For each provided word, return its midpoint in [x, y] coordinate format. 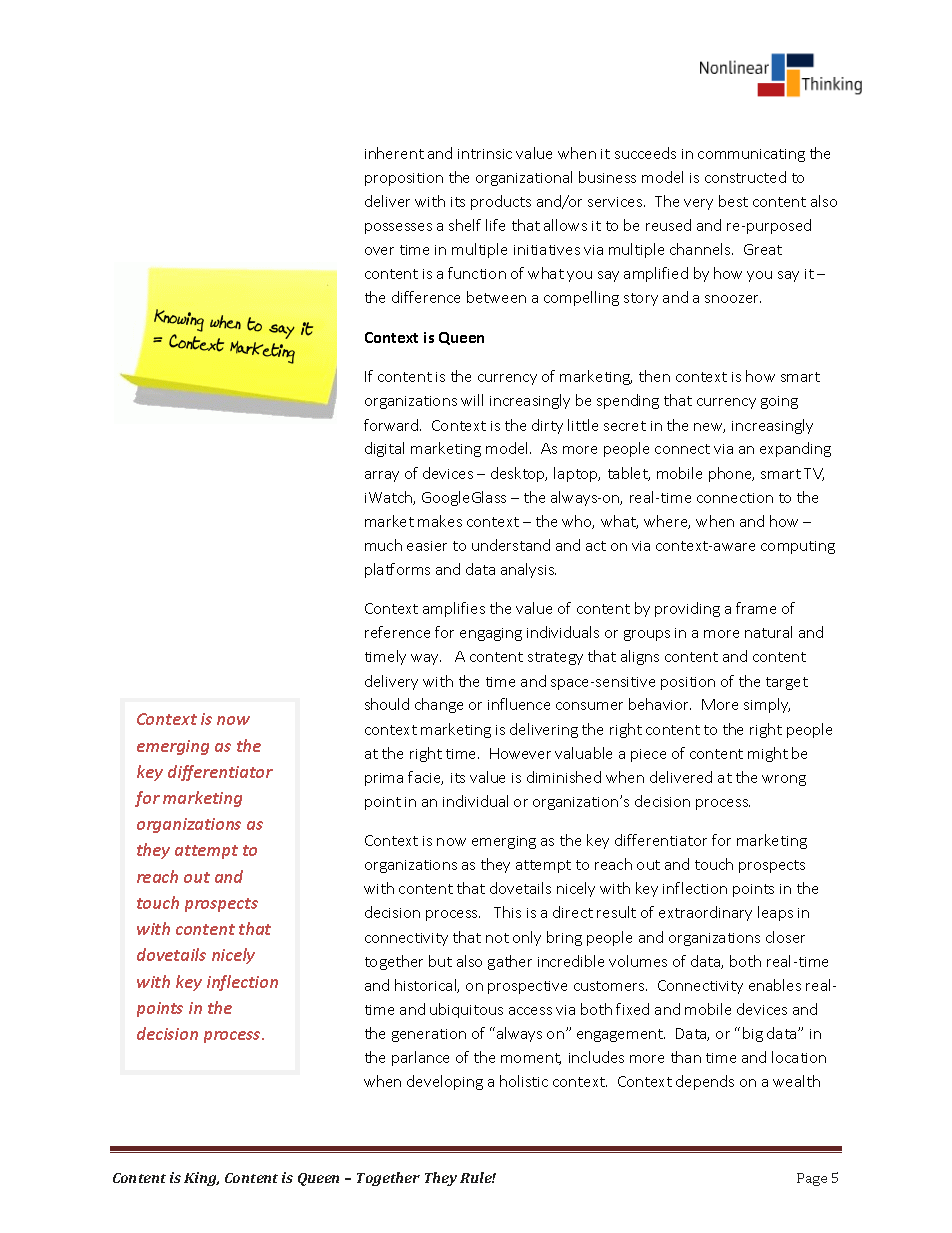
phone [731, 474]
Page [812, 1179]
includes [596, 1057]
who [578, 522]
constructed [745, 177]
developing [445, 1082]
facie [425, 778]
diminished [564, 777]
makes [440, 521]
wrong [784, 780]
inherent [394, 153]
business [607, 177]
